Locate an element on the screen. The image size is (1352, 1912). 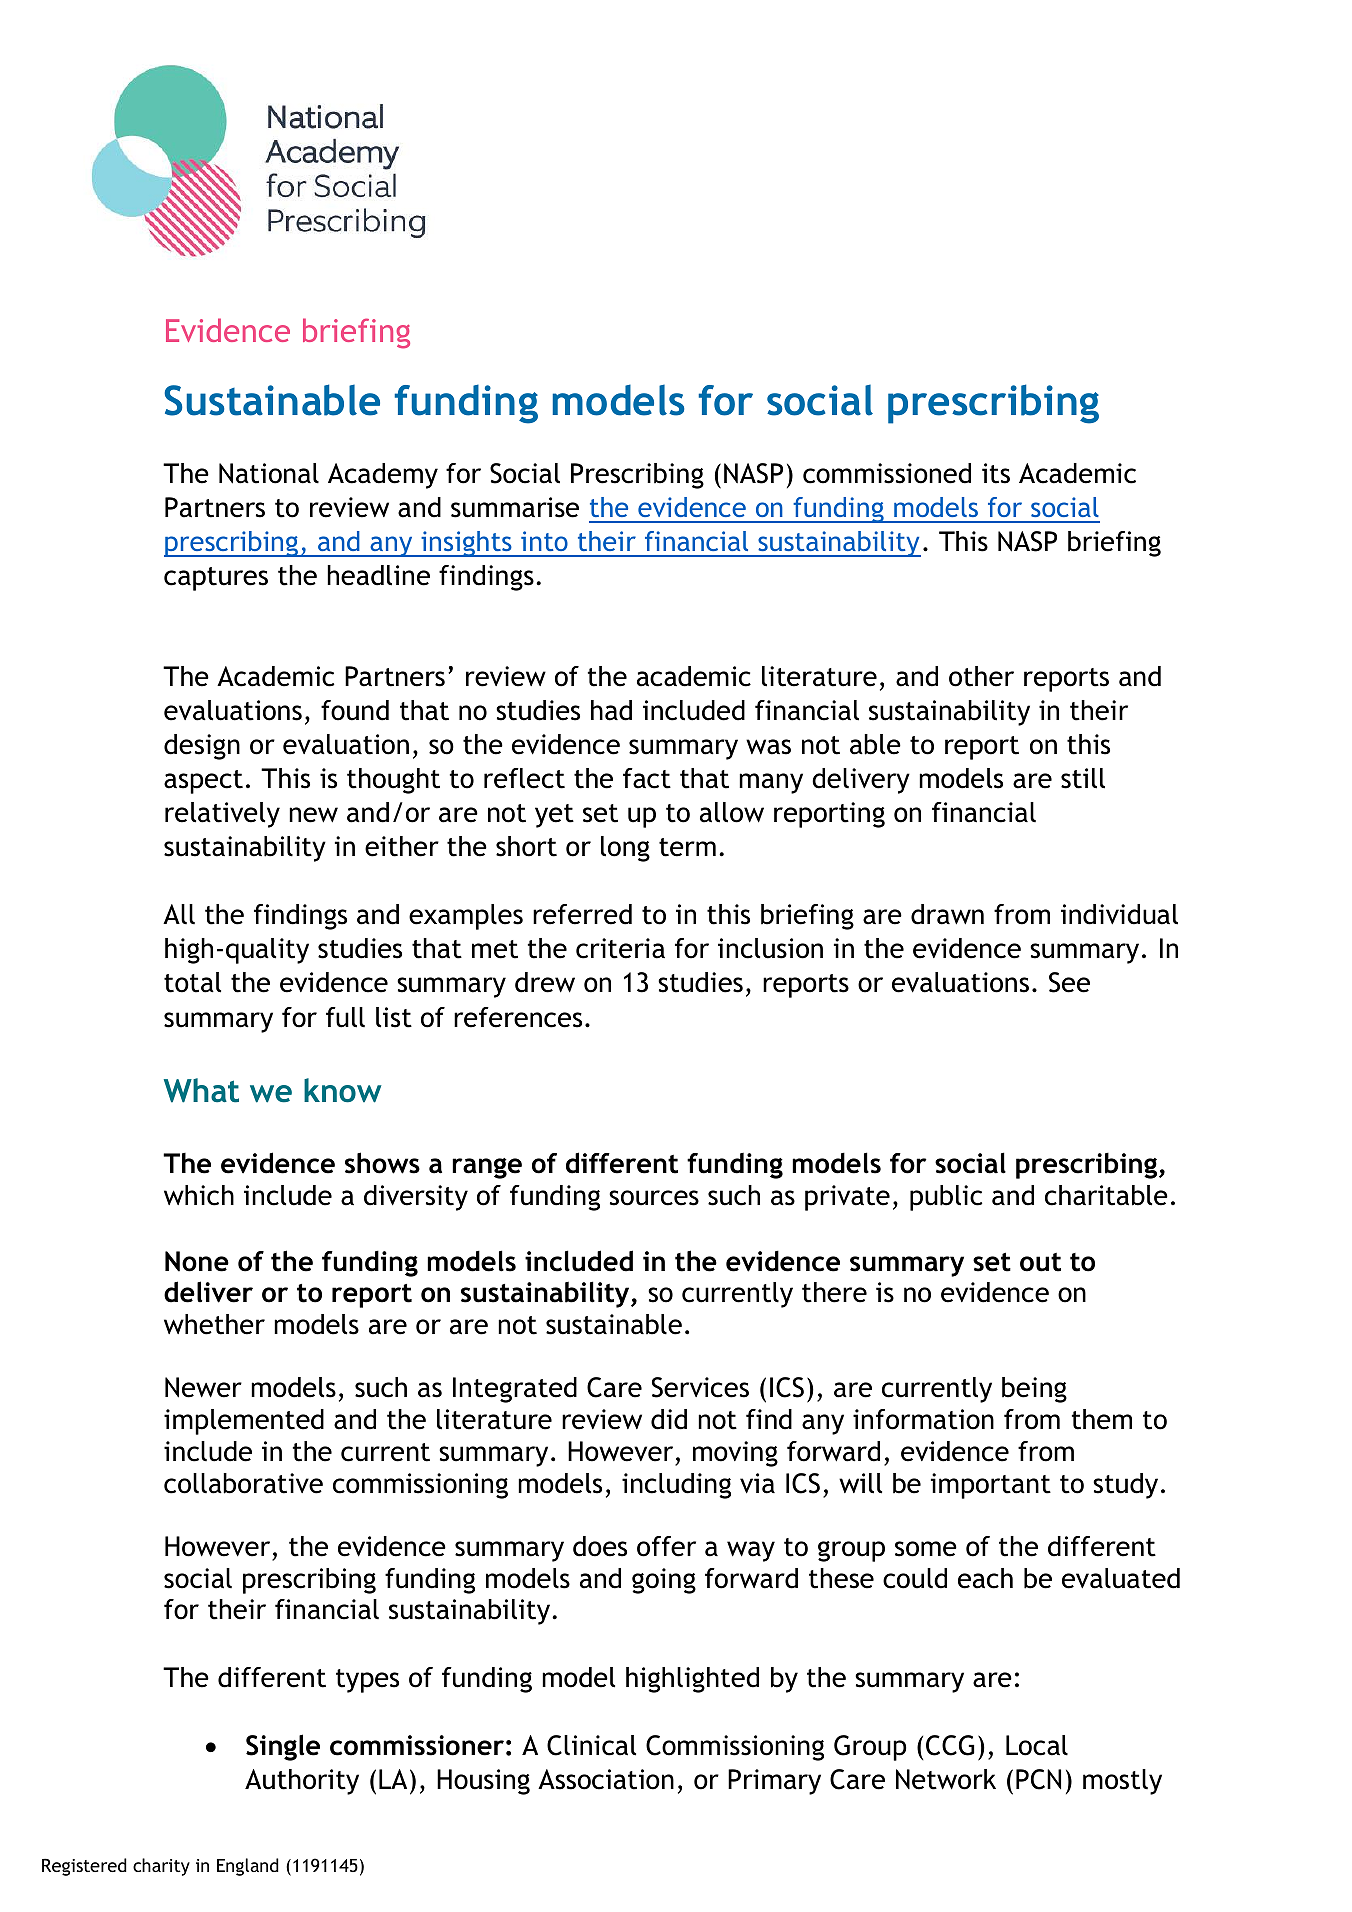
drawn is located at coordinates (947, 914).
